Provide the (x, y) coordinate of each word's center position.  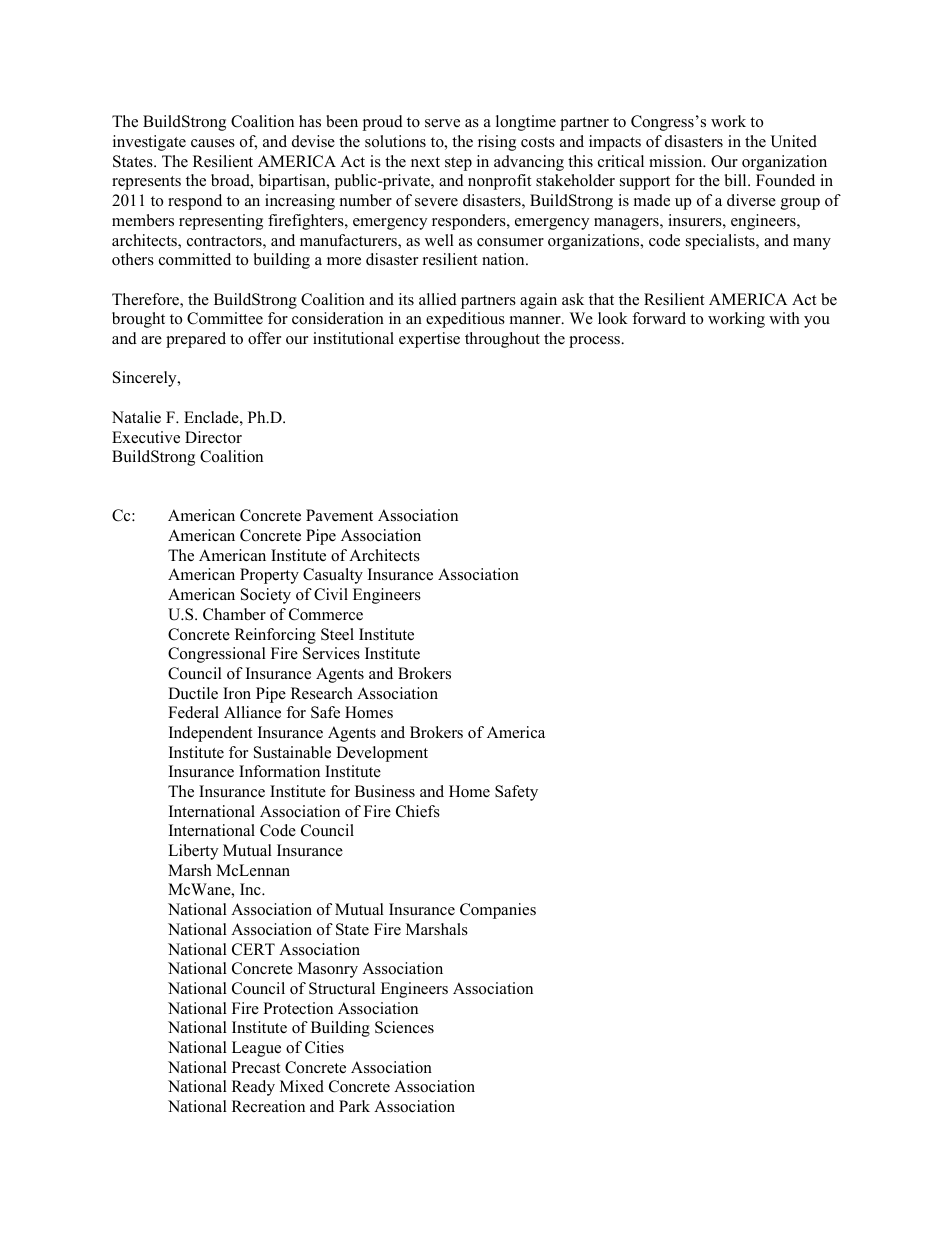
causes (213, 143)
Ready (253, 1088)
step (458, 164)
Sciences (404, 1027)
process (595, 342)
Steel (337, 634)
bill (737, 180)
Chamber (234, 614)
